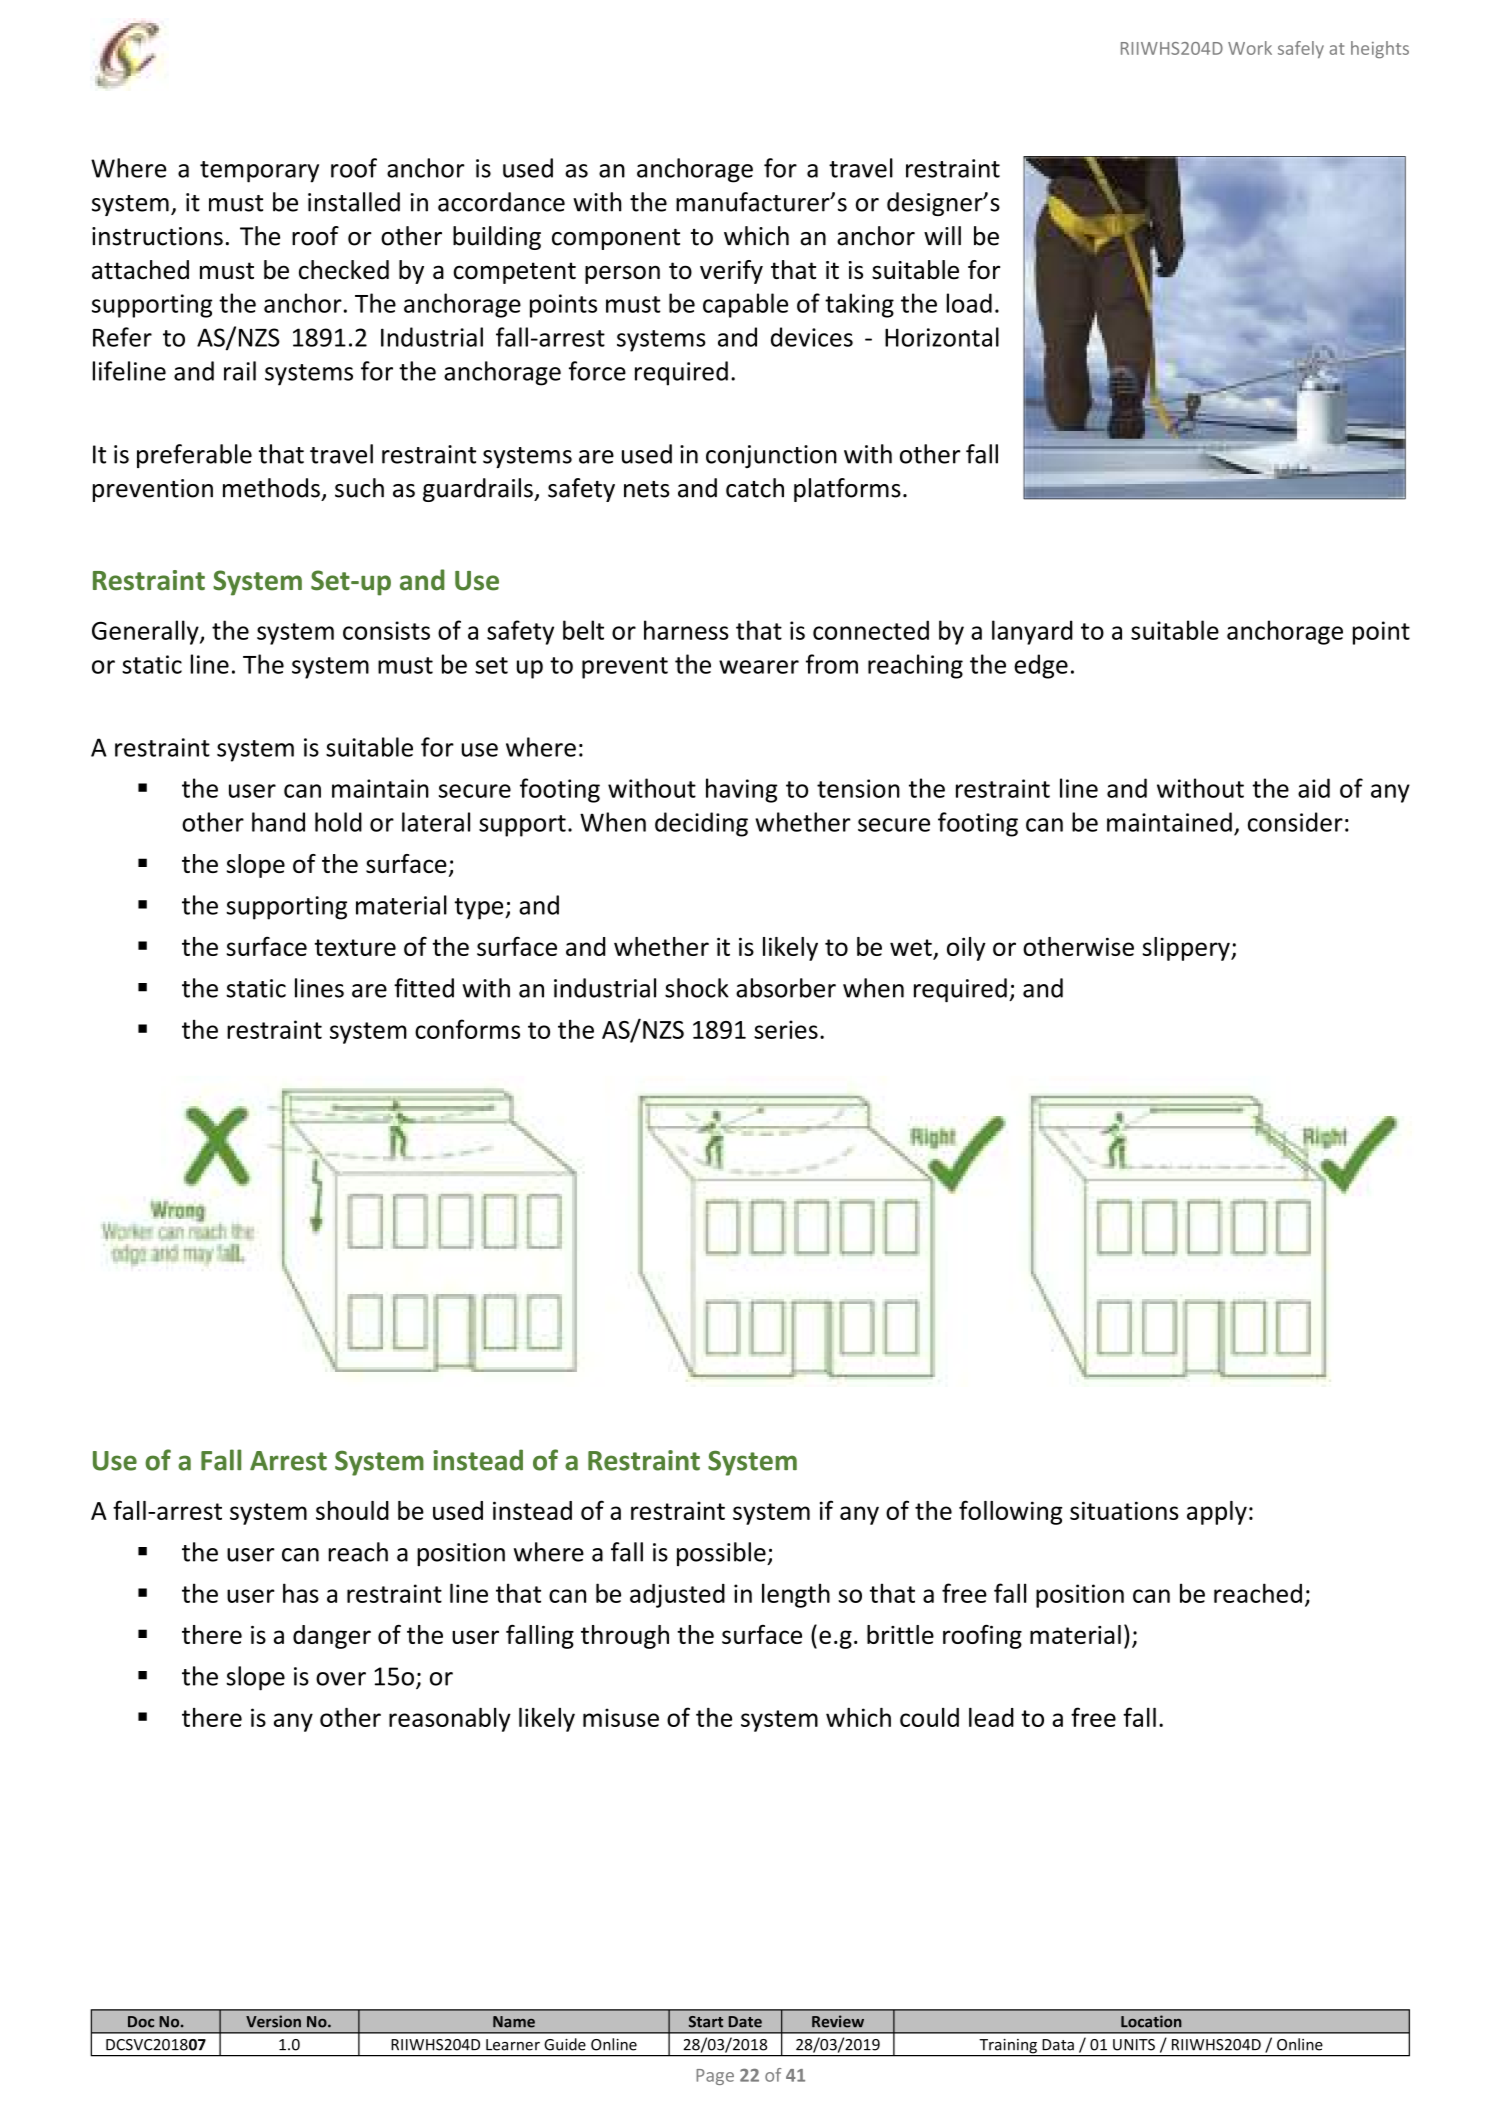  I want to click on verify, so click(731, 272).
